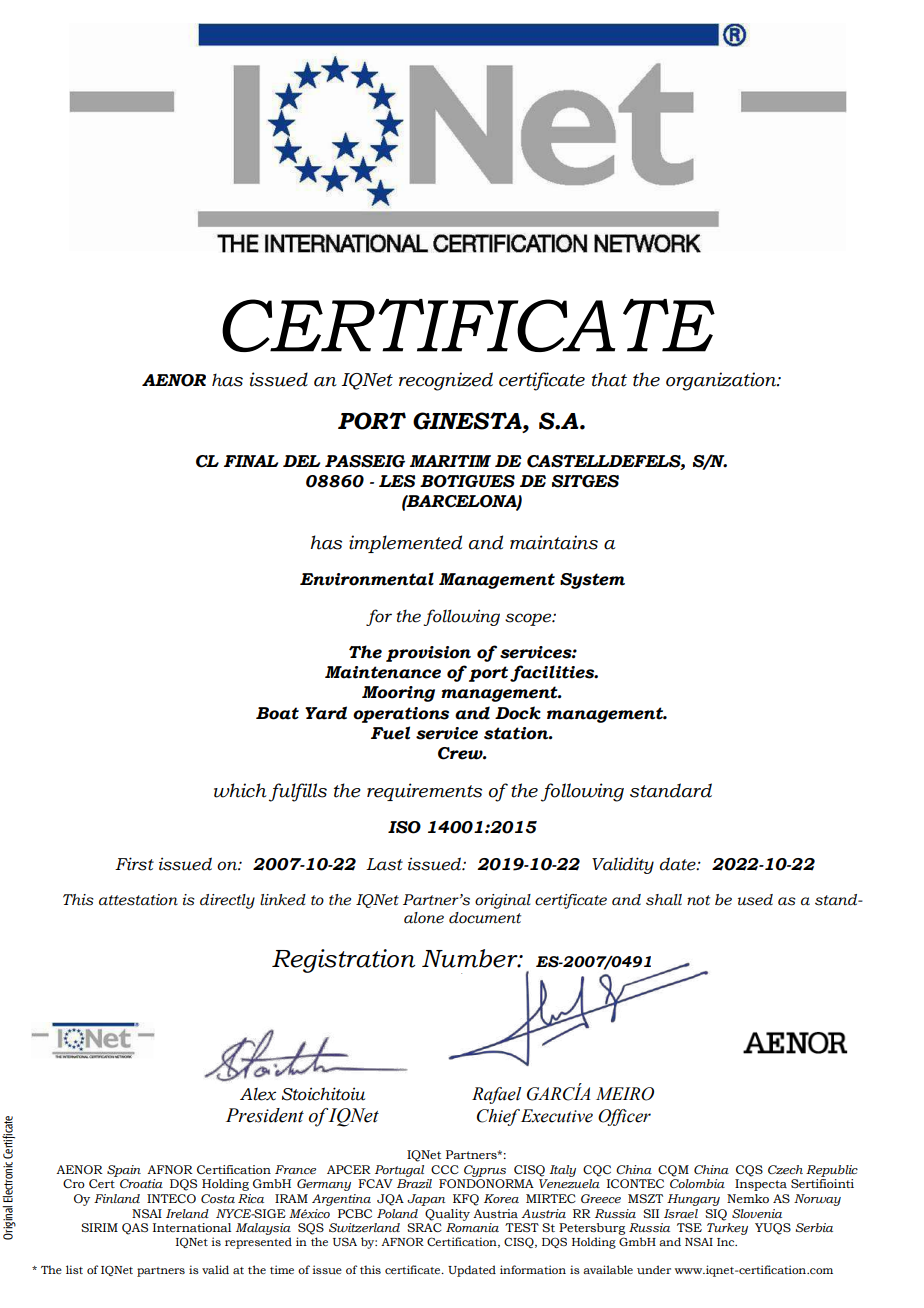  What do you see at coordinates (258, 1094) in the image?
I see `Alex` at bounding box center [258, 1094].
